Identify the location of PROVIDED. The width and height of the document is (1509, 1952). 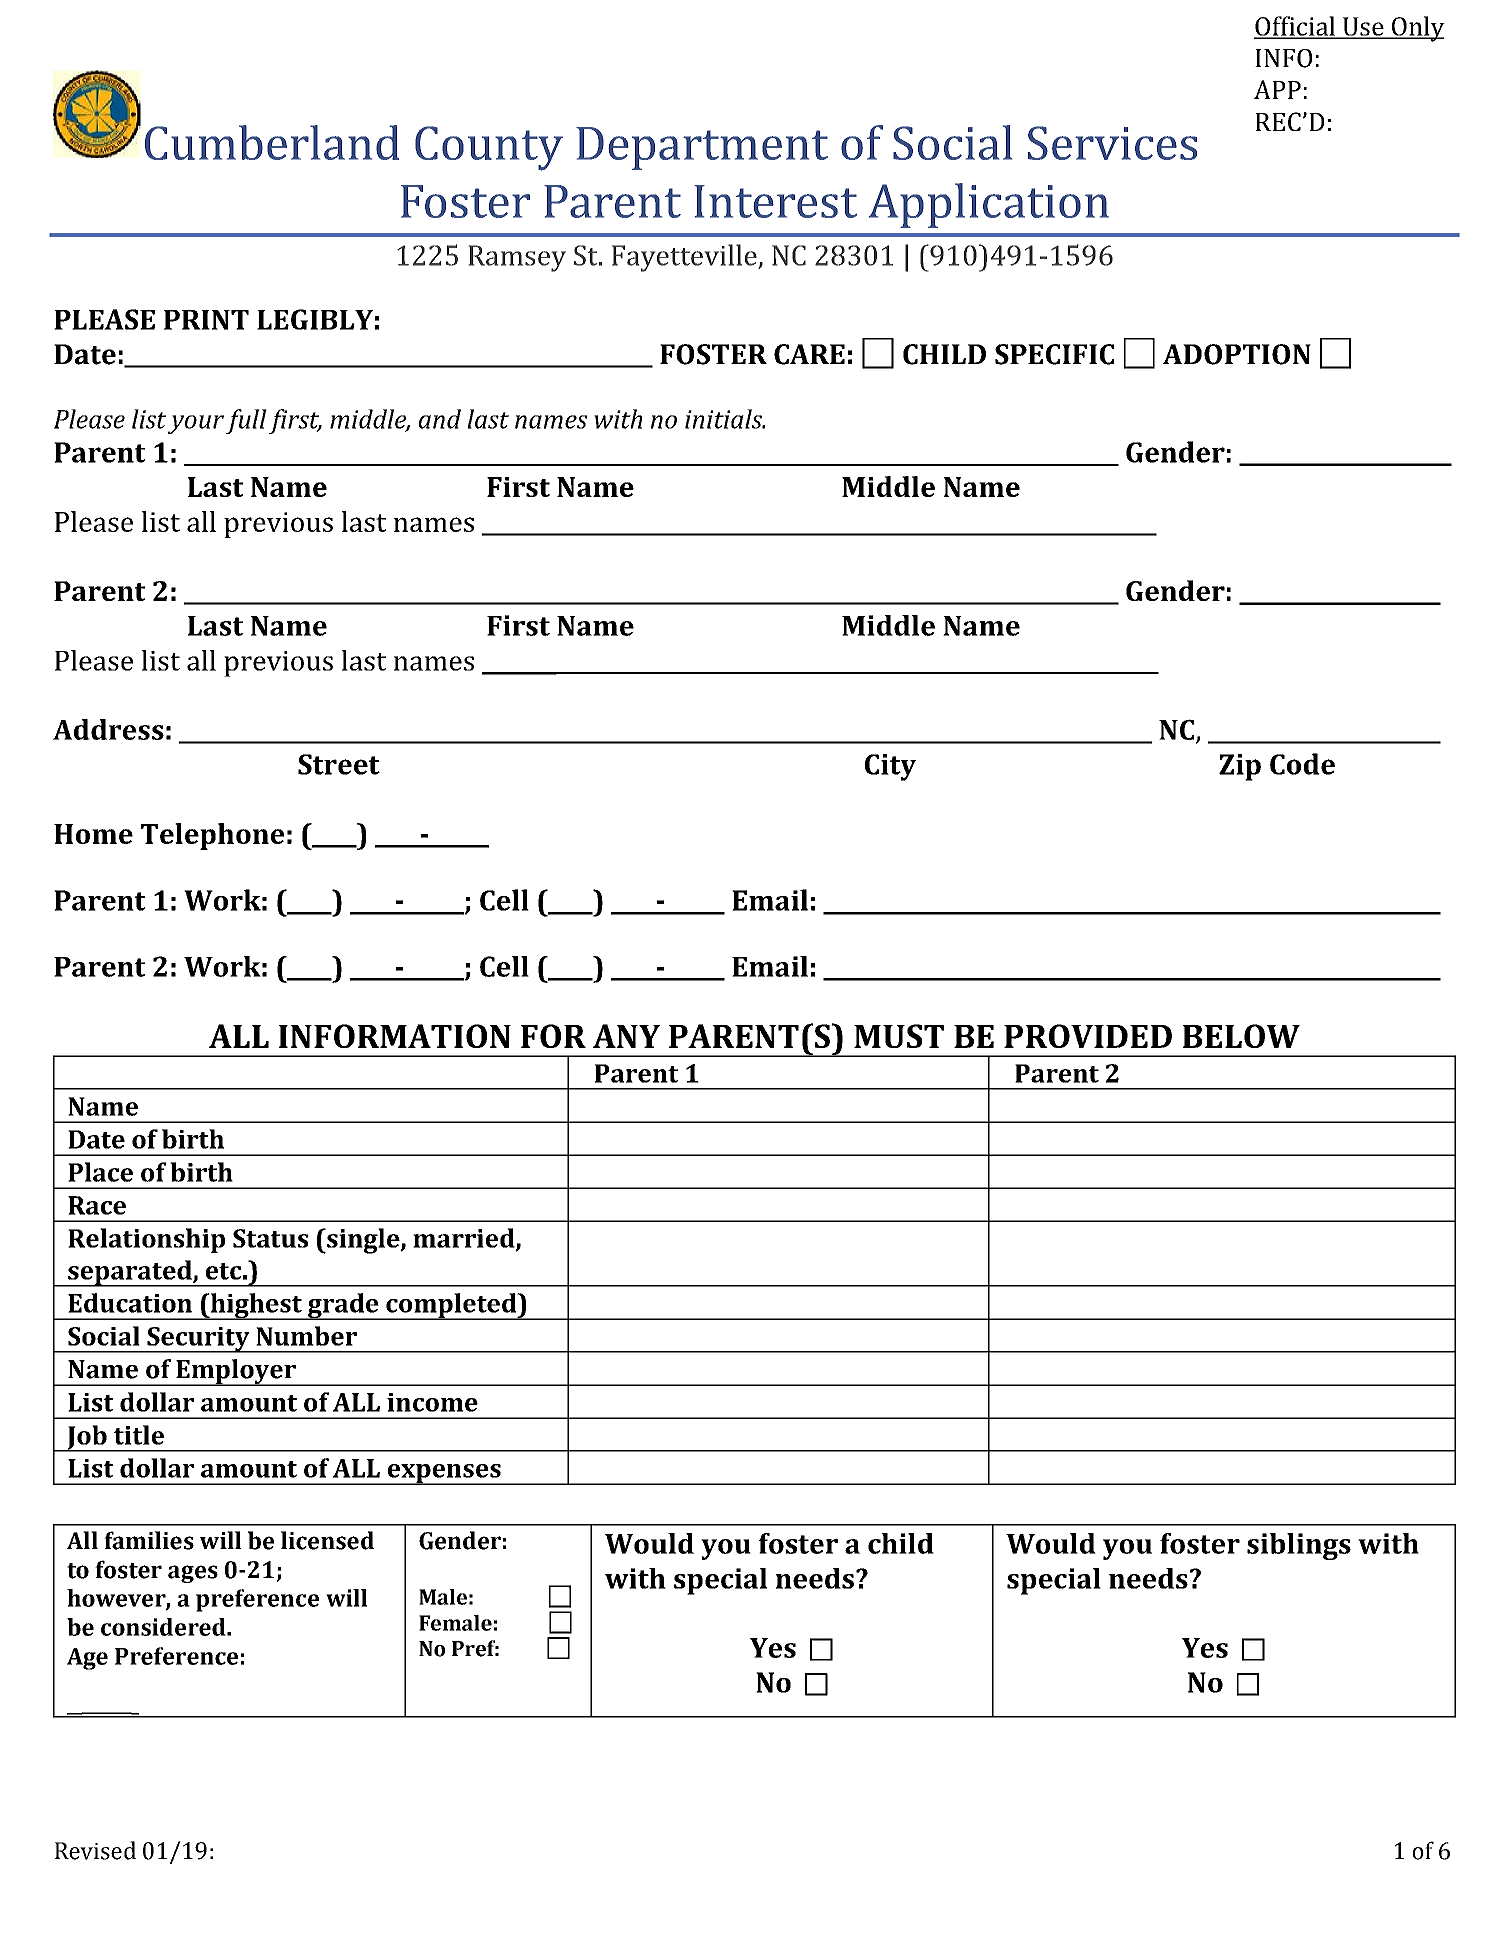
(1088, 1036).
